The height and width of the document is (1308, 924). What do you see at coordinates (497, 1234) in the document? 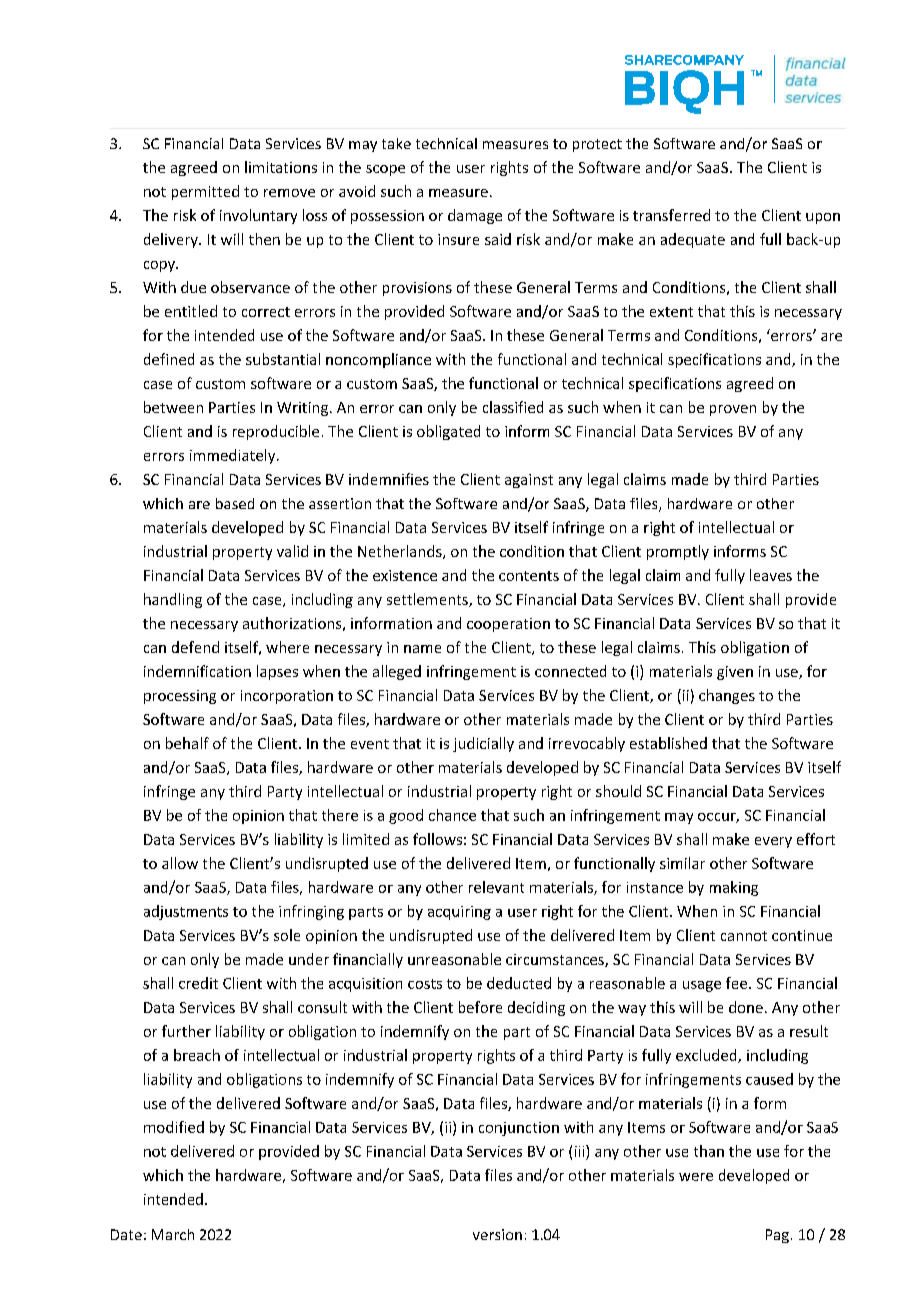
I see `version` at bounding box center [497, 1234].
